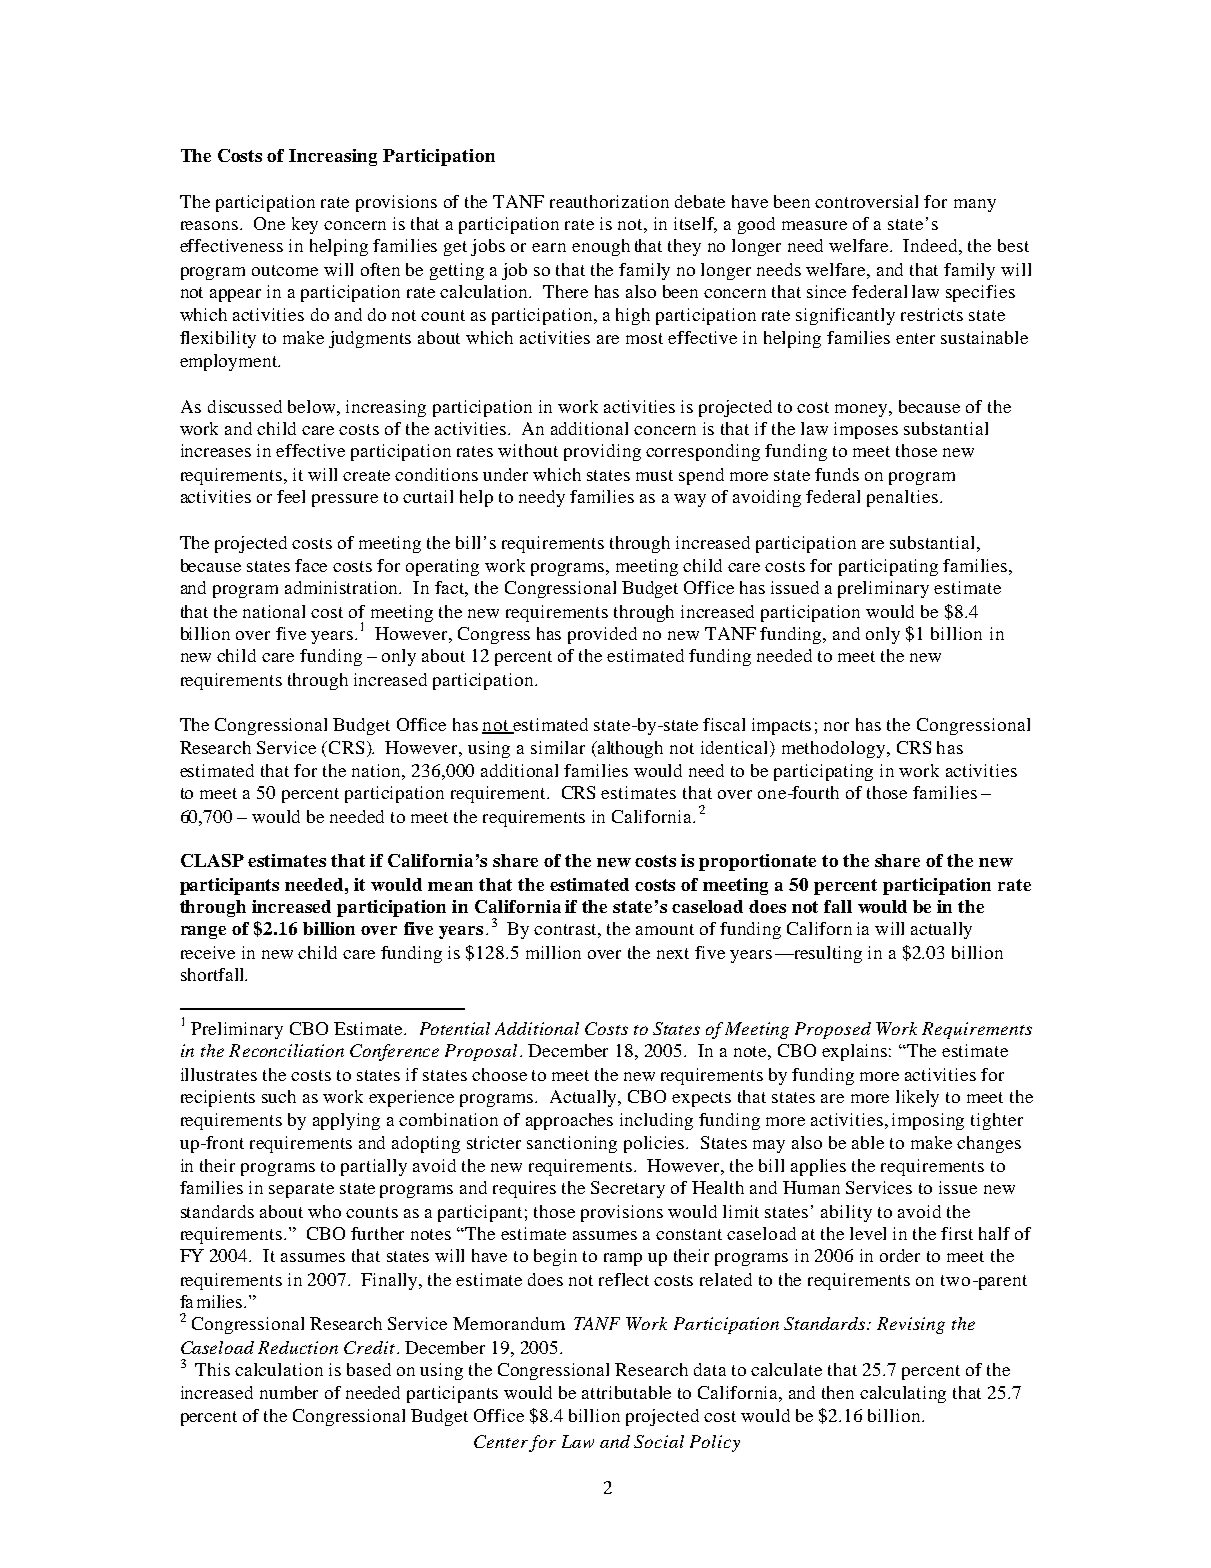 The height and width of the screenshot is (1568, 1211). What do you see at coordinates (289, 1392) in the screenshot?
I see `number` at bounding box center [289, 1392].
